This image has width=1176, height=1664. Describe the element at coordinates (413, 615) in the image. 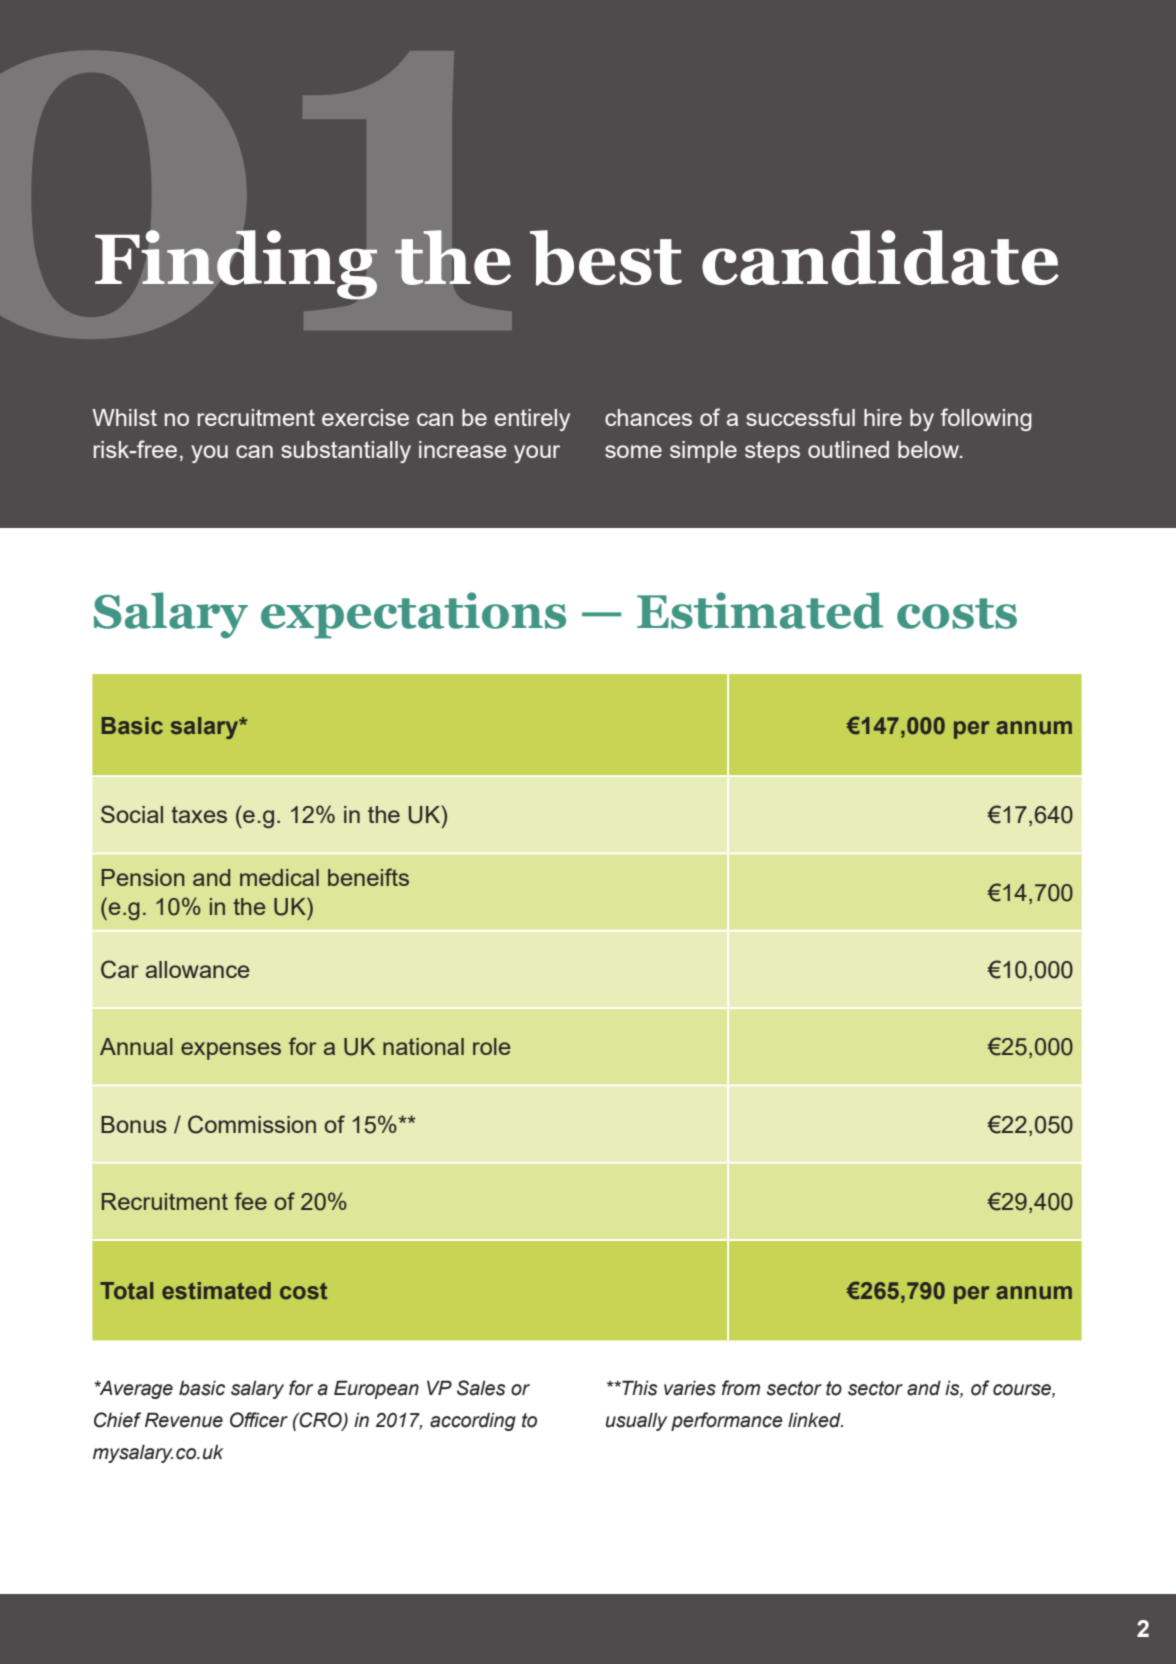

I see `expectations` at that location.
